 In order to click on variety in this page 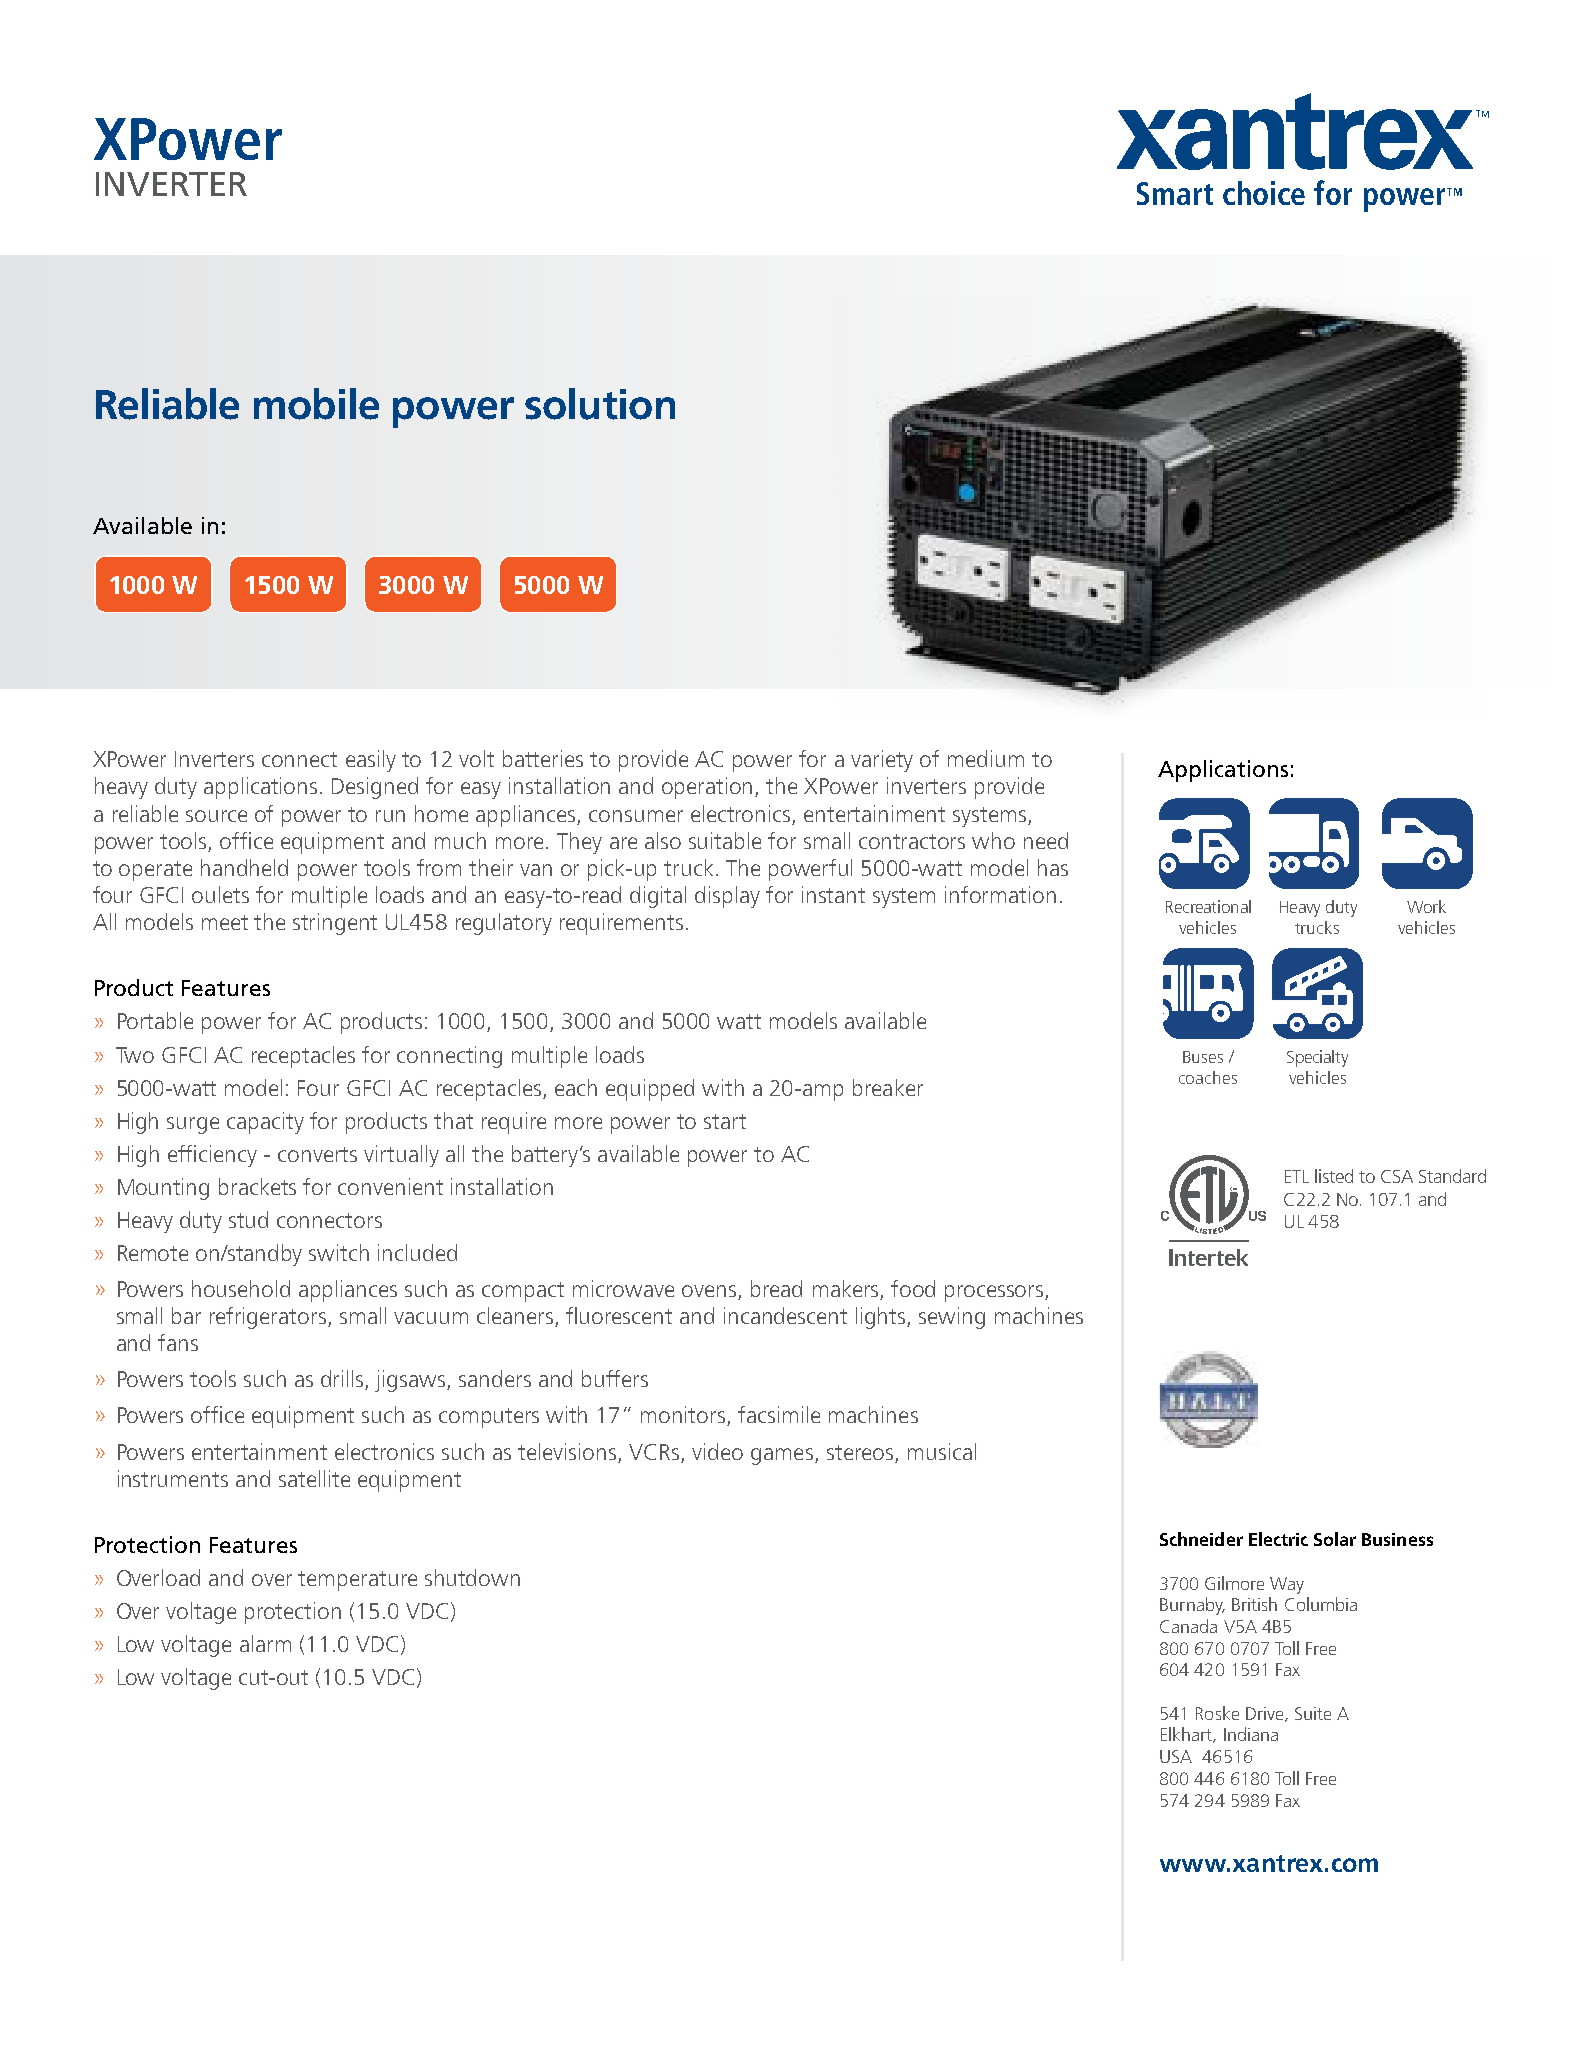, I will do `click(882, 761)`.
